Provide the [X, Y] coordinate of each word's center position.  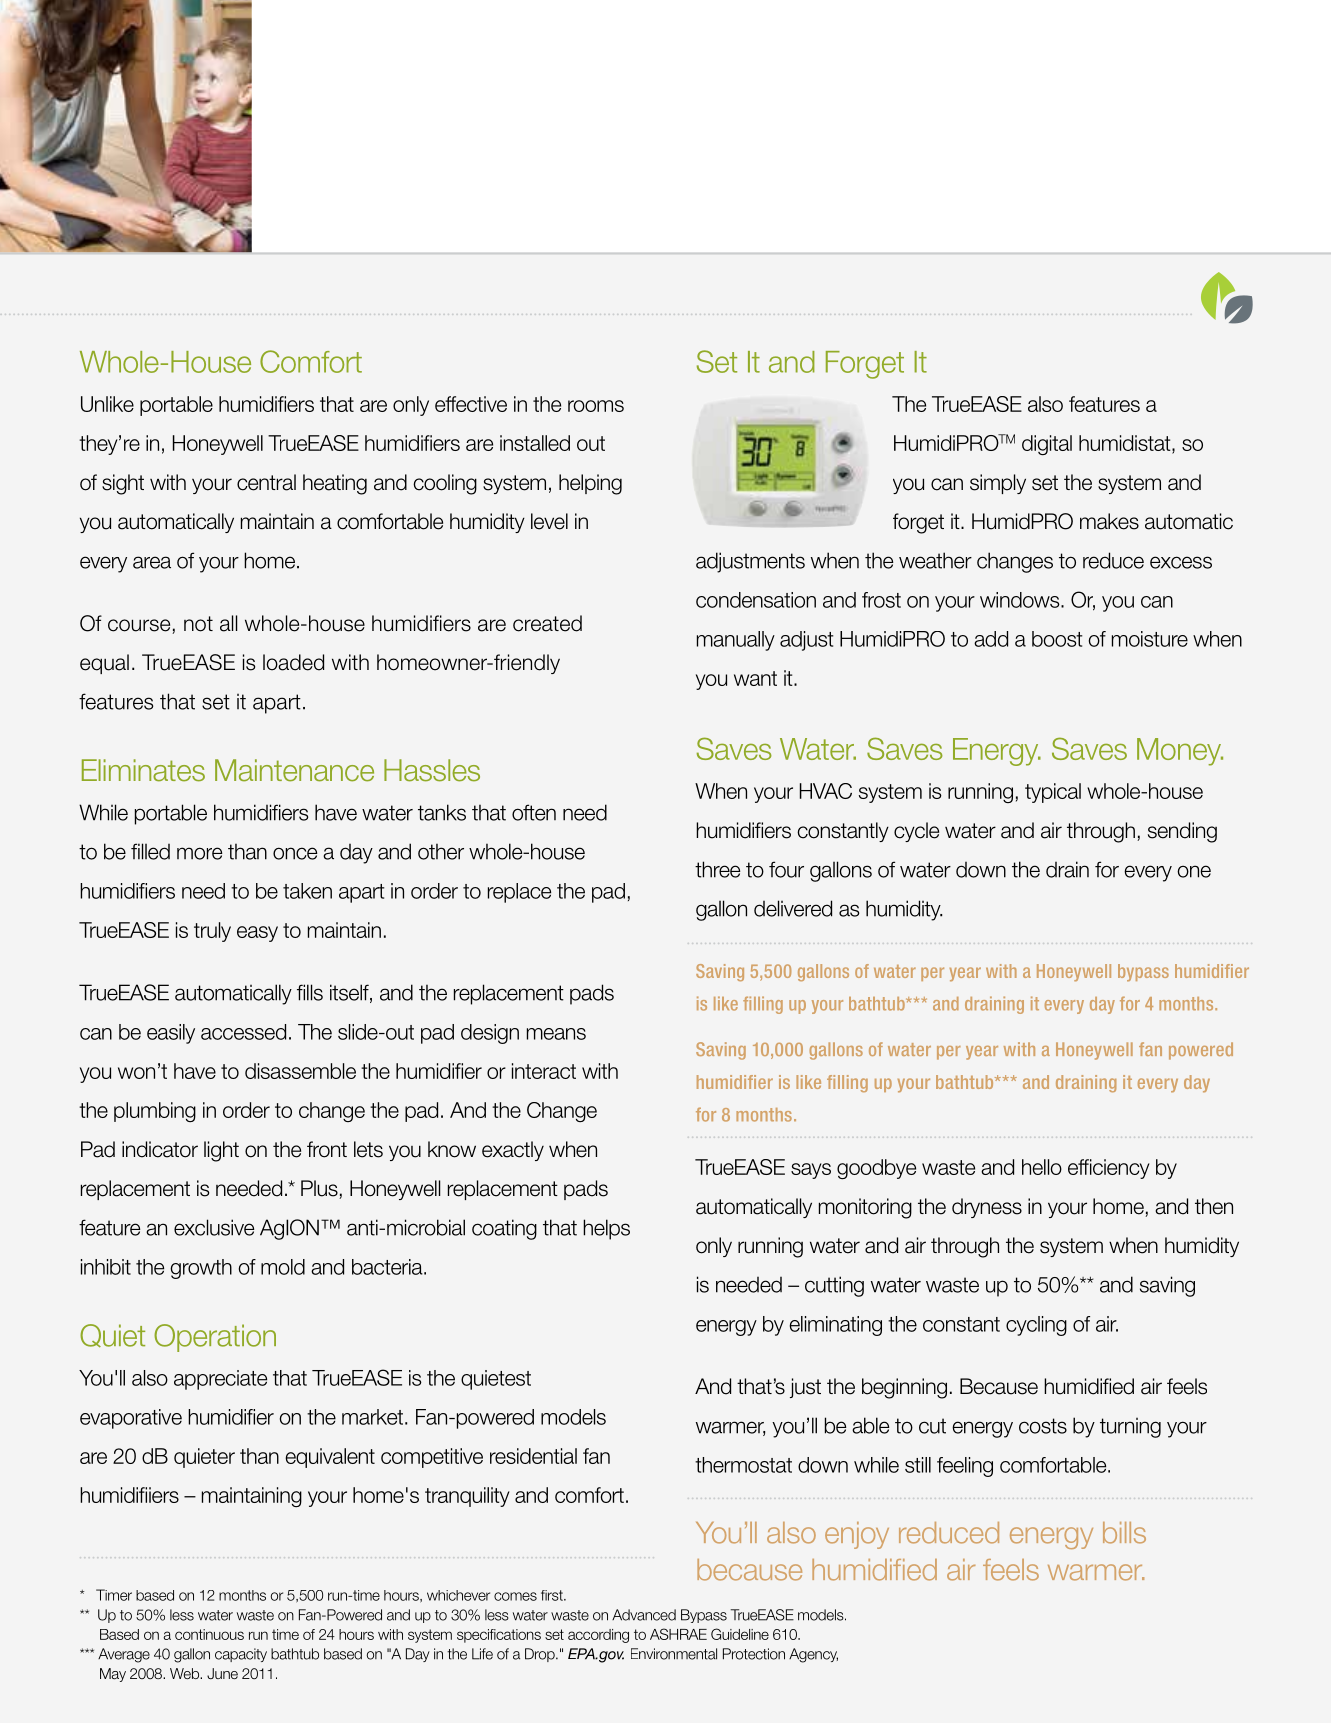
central [266, 482]
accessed [243, 1032]
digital [1047, 445]
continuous [209, 1634]
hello [1042, 1167]
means [556, 1034]
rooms [596, 406]
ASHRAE [678, 1634]
